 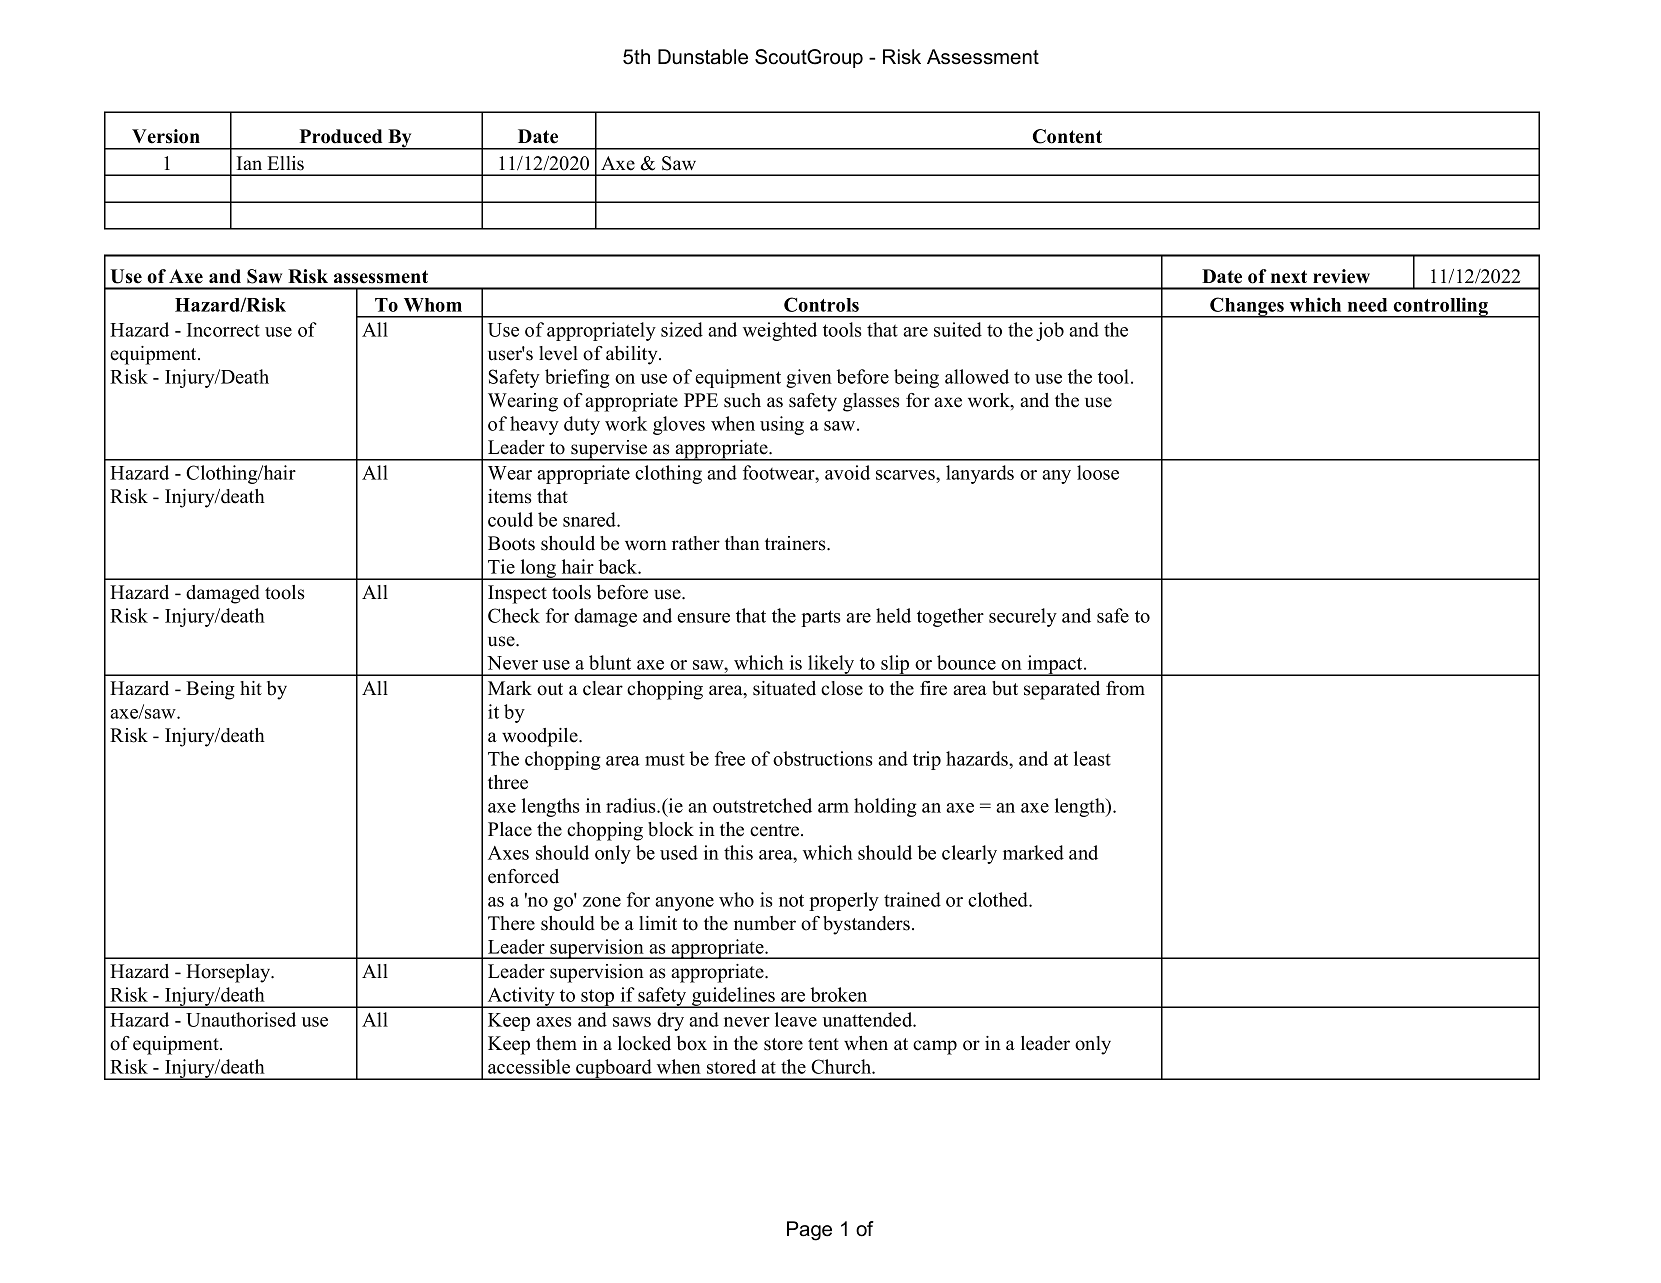 I want to click on least, so click(x=1092, y=758).
